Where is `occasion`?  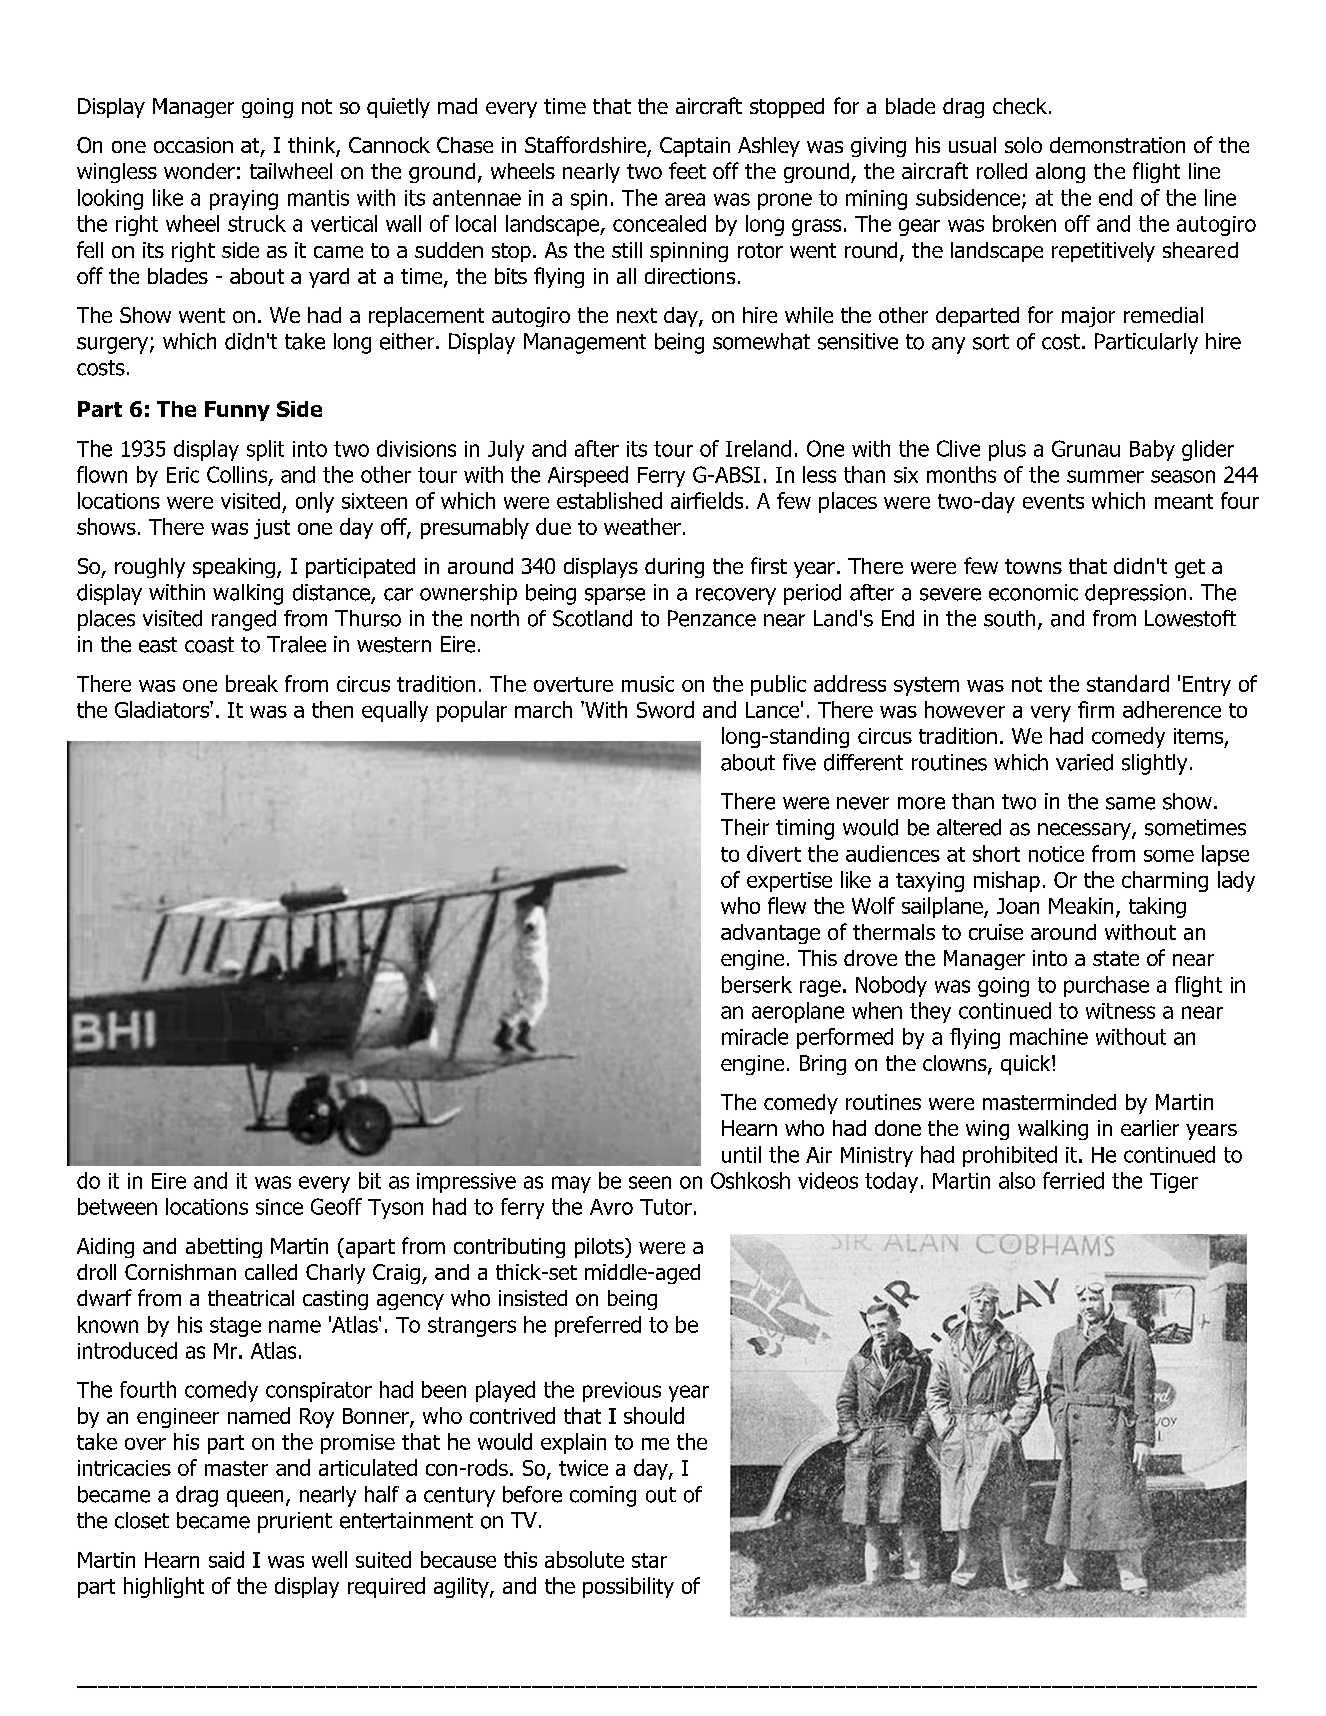 occasion is located at coordinates (193, 145).
